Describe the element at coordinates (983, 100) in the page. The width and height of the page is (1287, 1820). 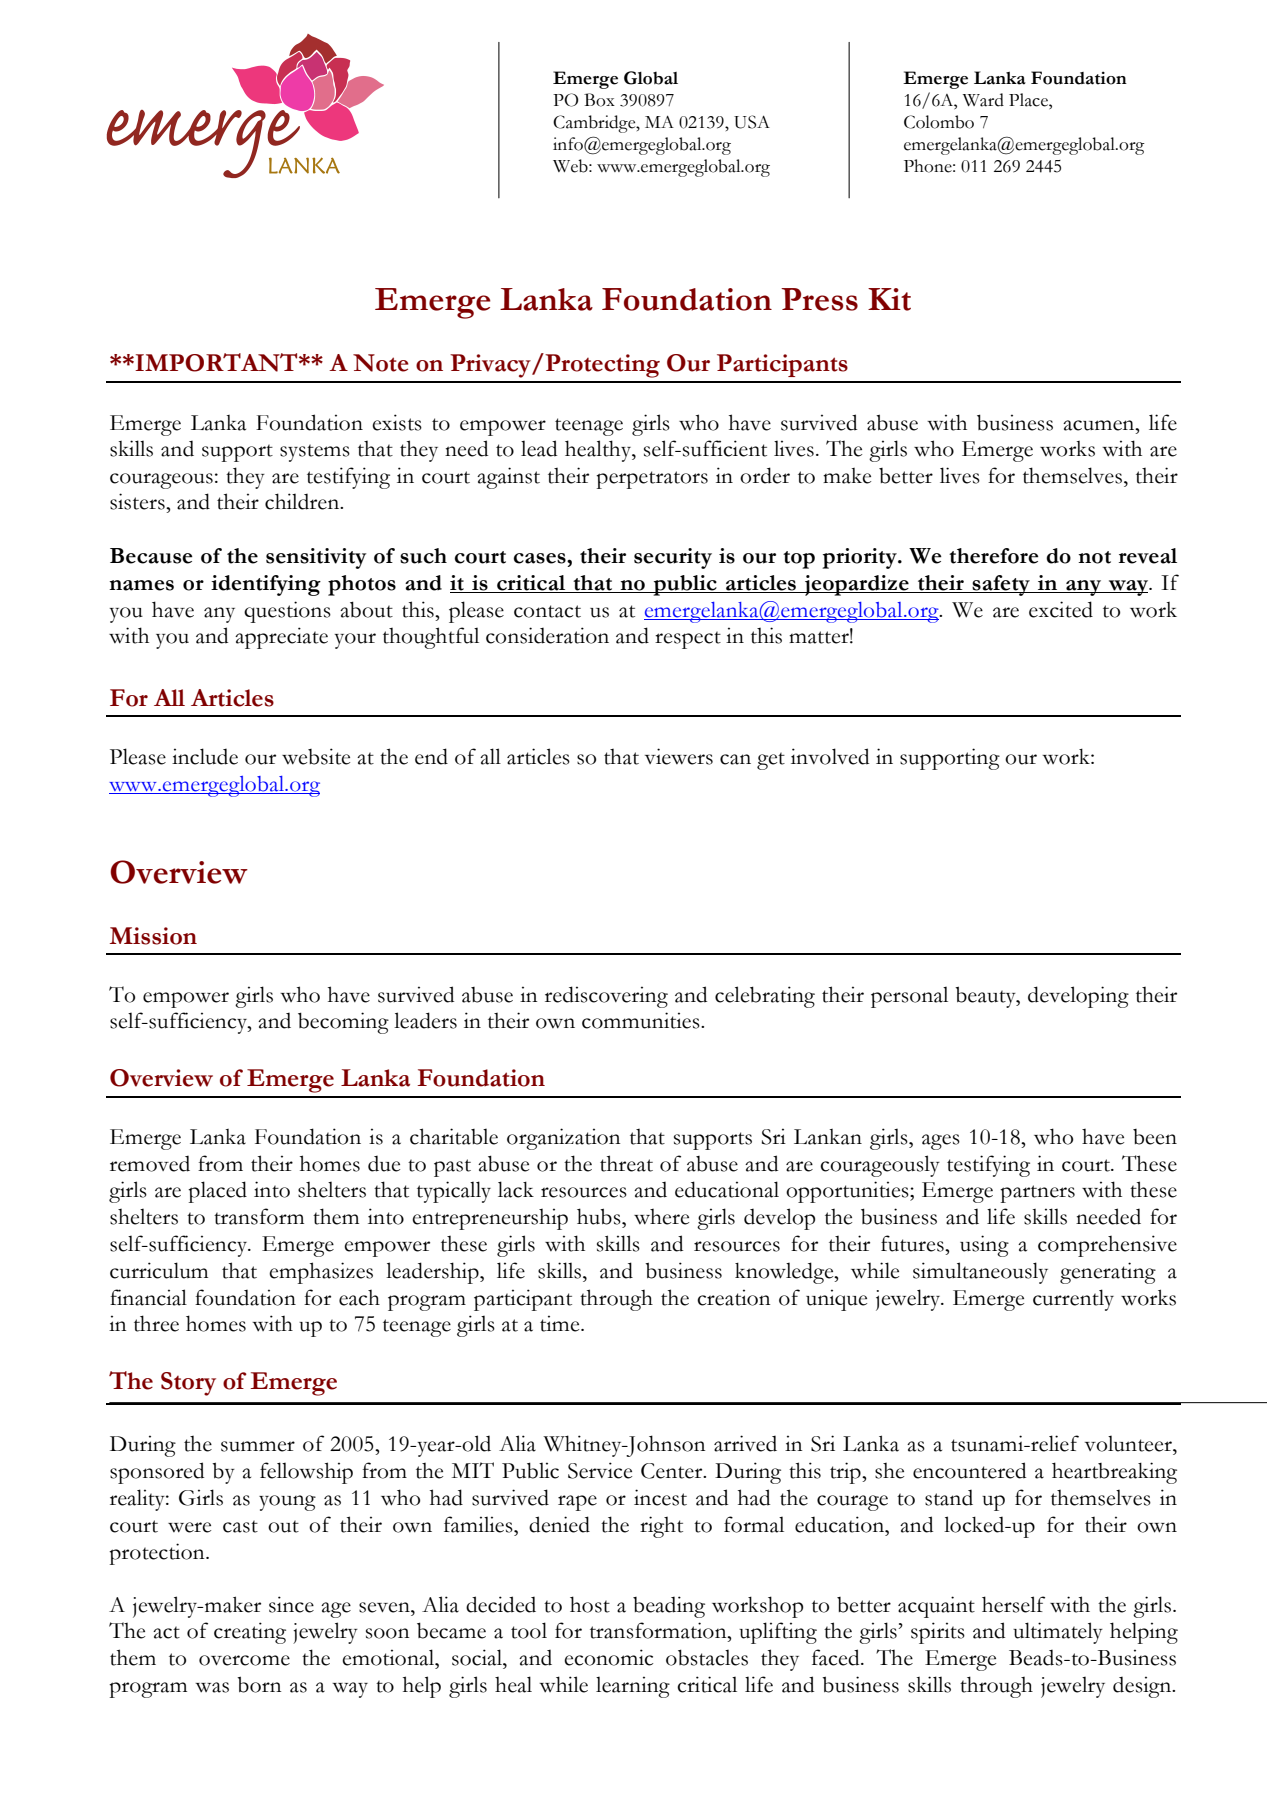
I see `Ward` at that location.
